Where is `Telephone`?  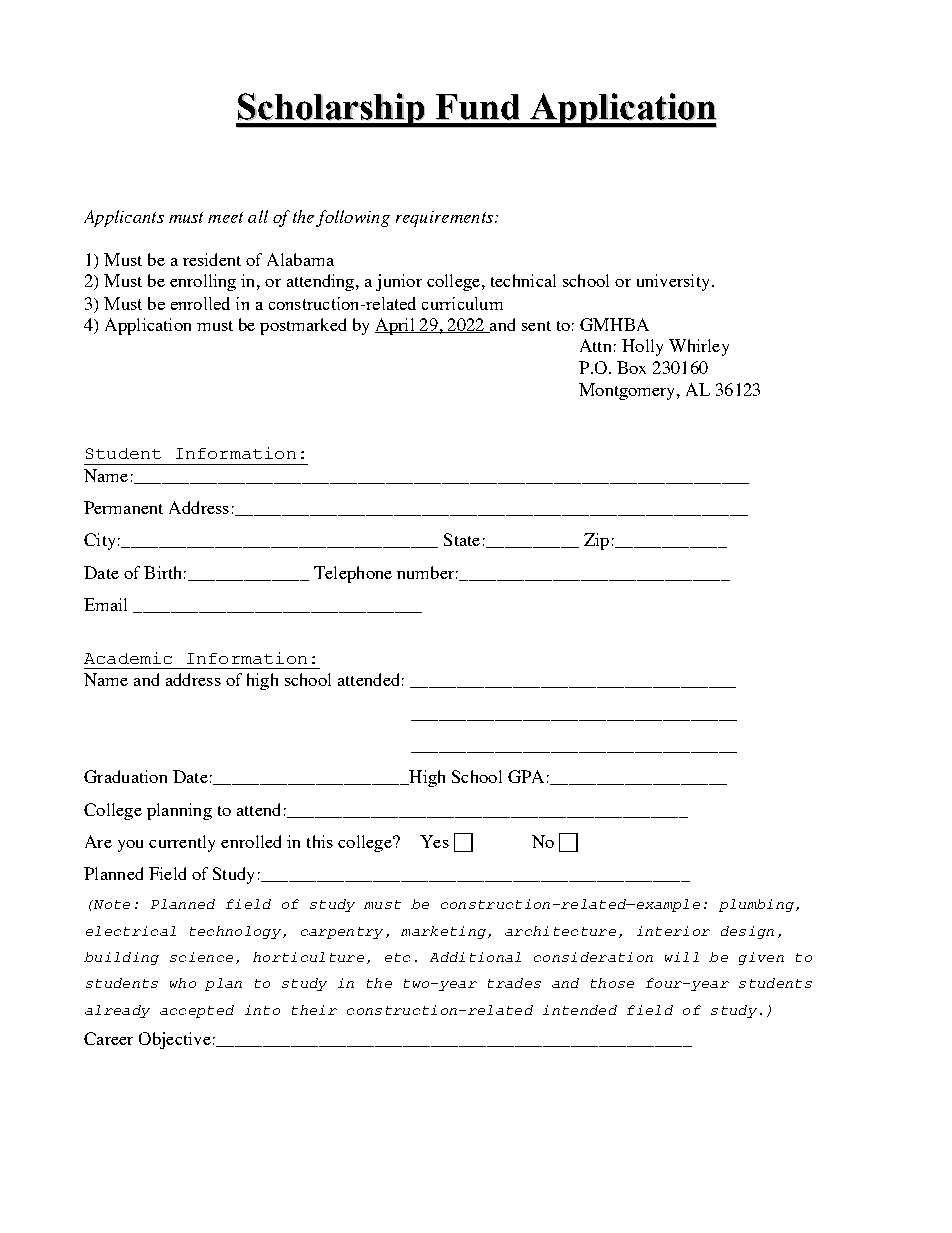
Telephone is located at coordinates (353, 574).
